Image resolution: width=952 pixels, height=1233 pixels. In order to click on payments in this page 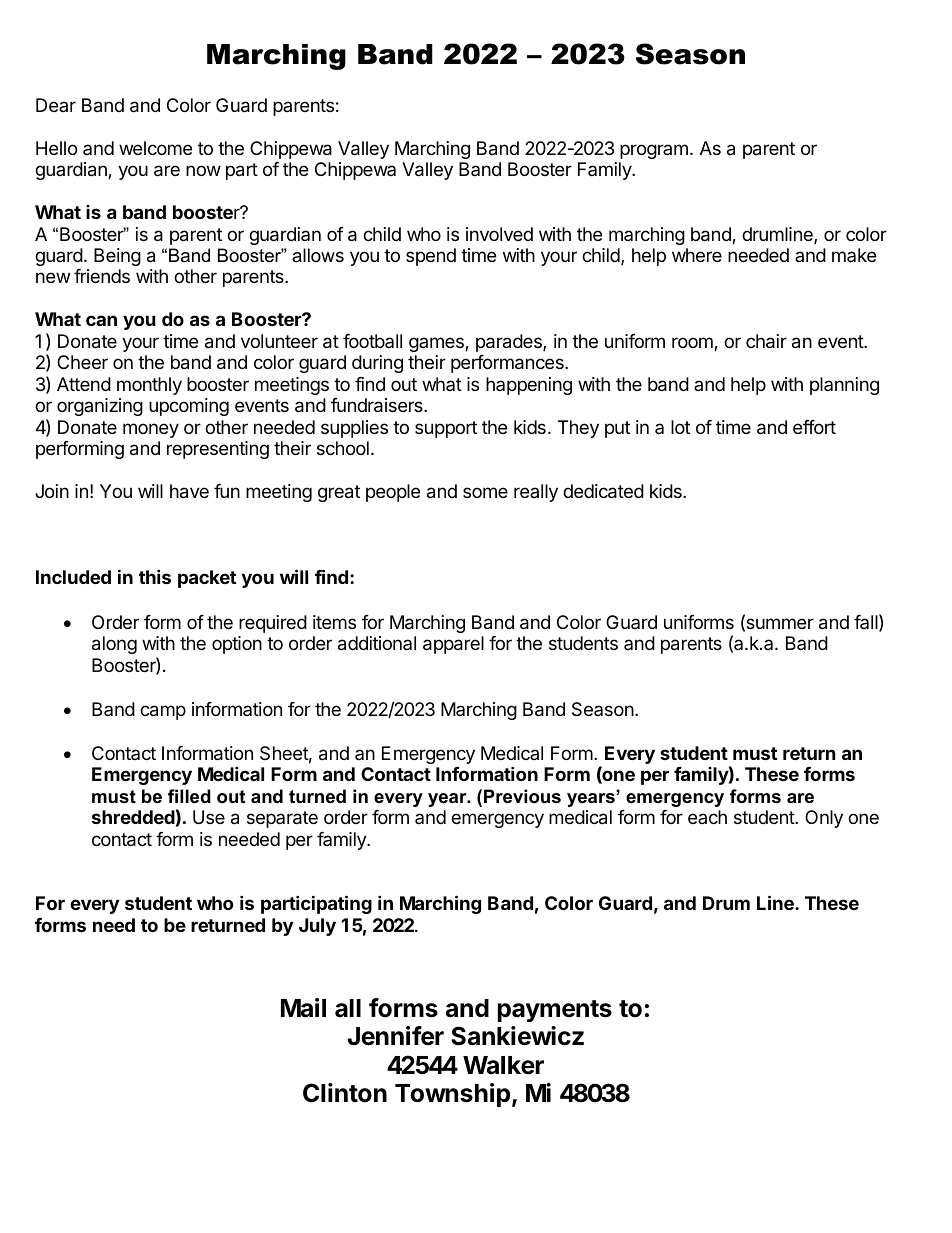, I will do `click(554, 1011)`.
